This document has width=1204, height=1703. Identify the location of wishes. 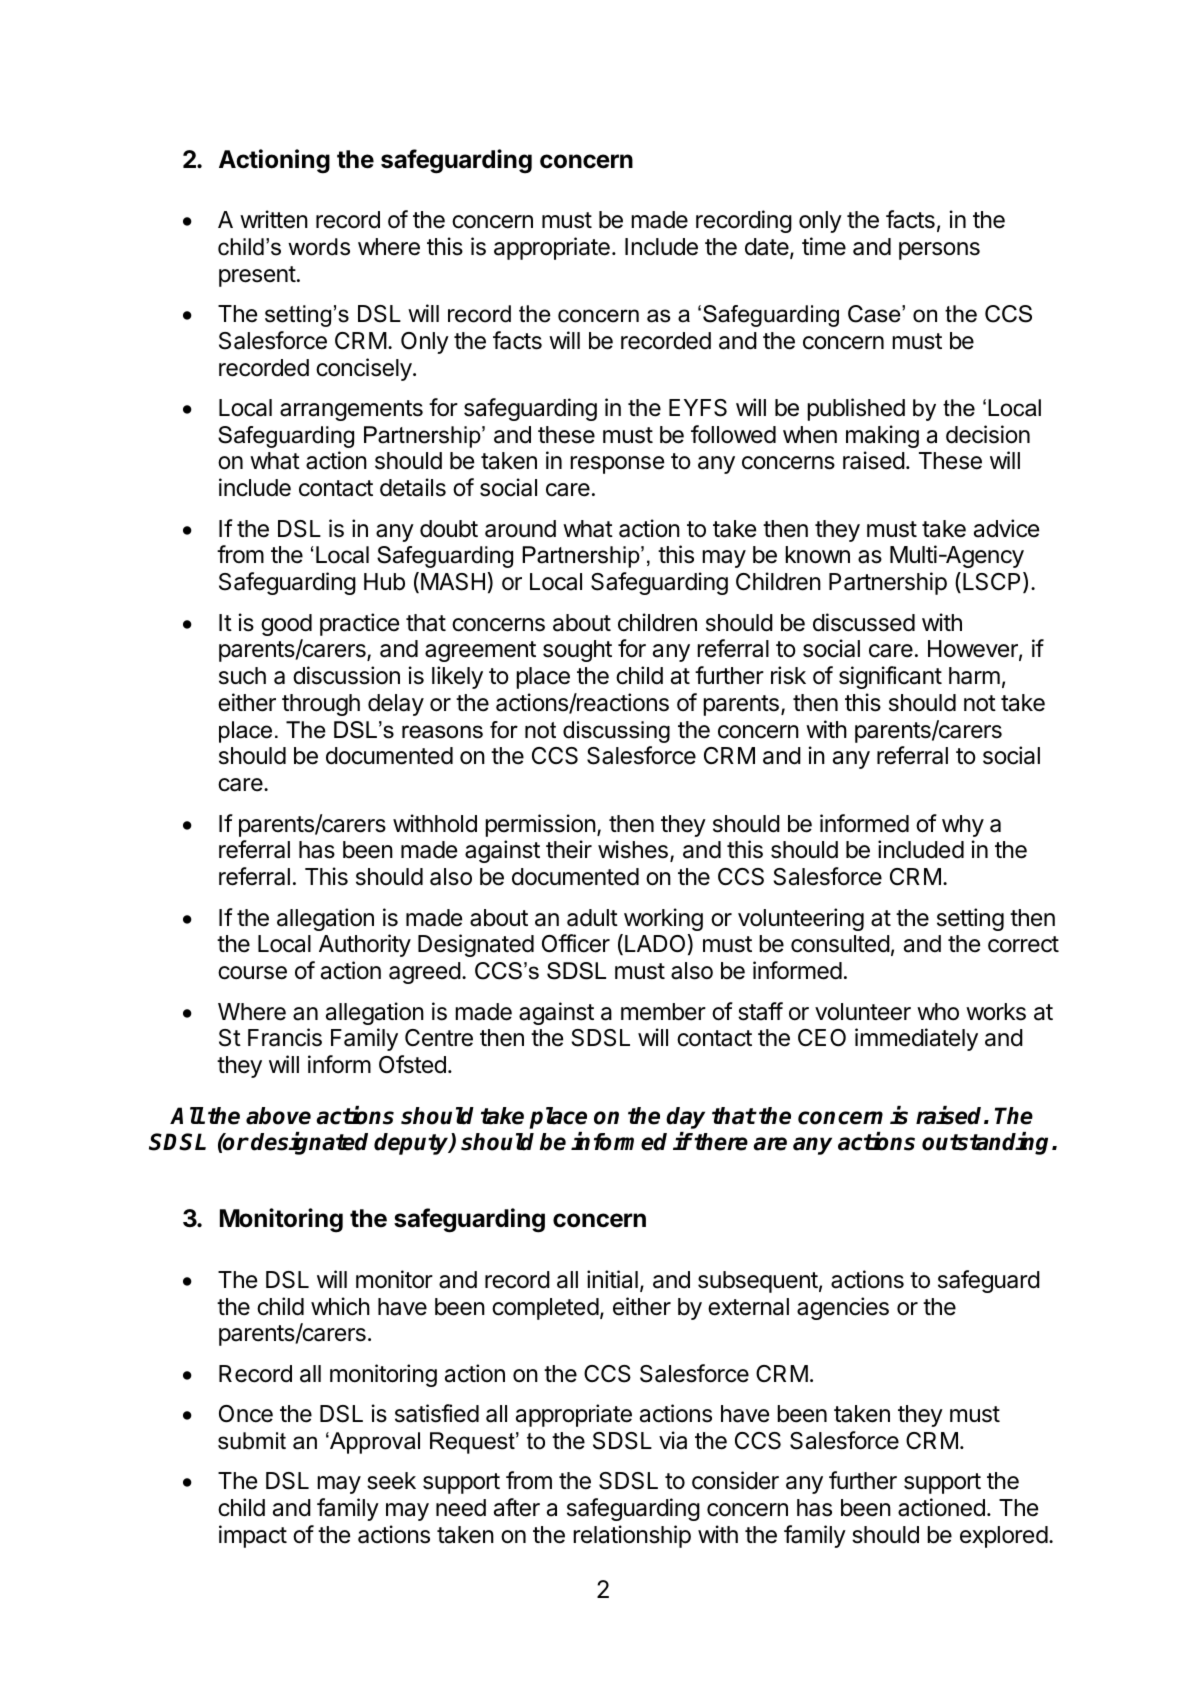
(633, 849).
